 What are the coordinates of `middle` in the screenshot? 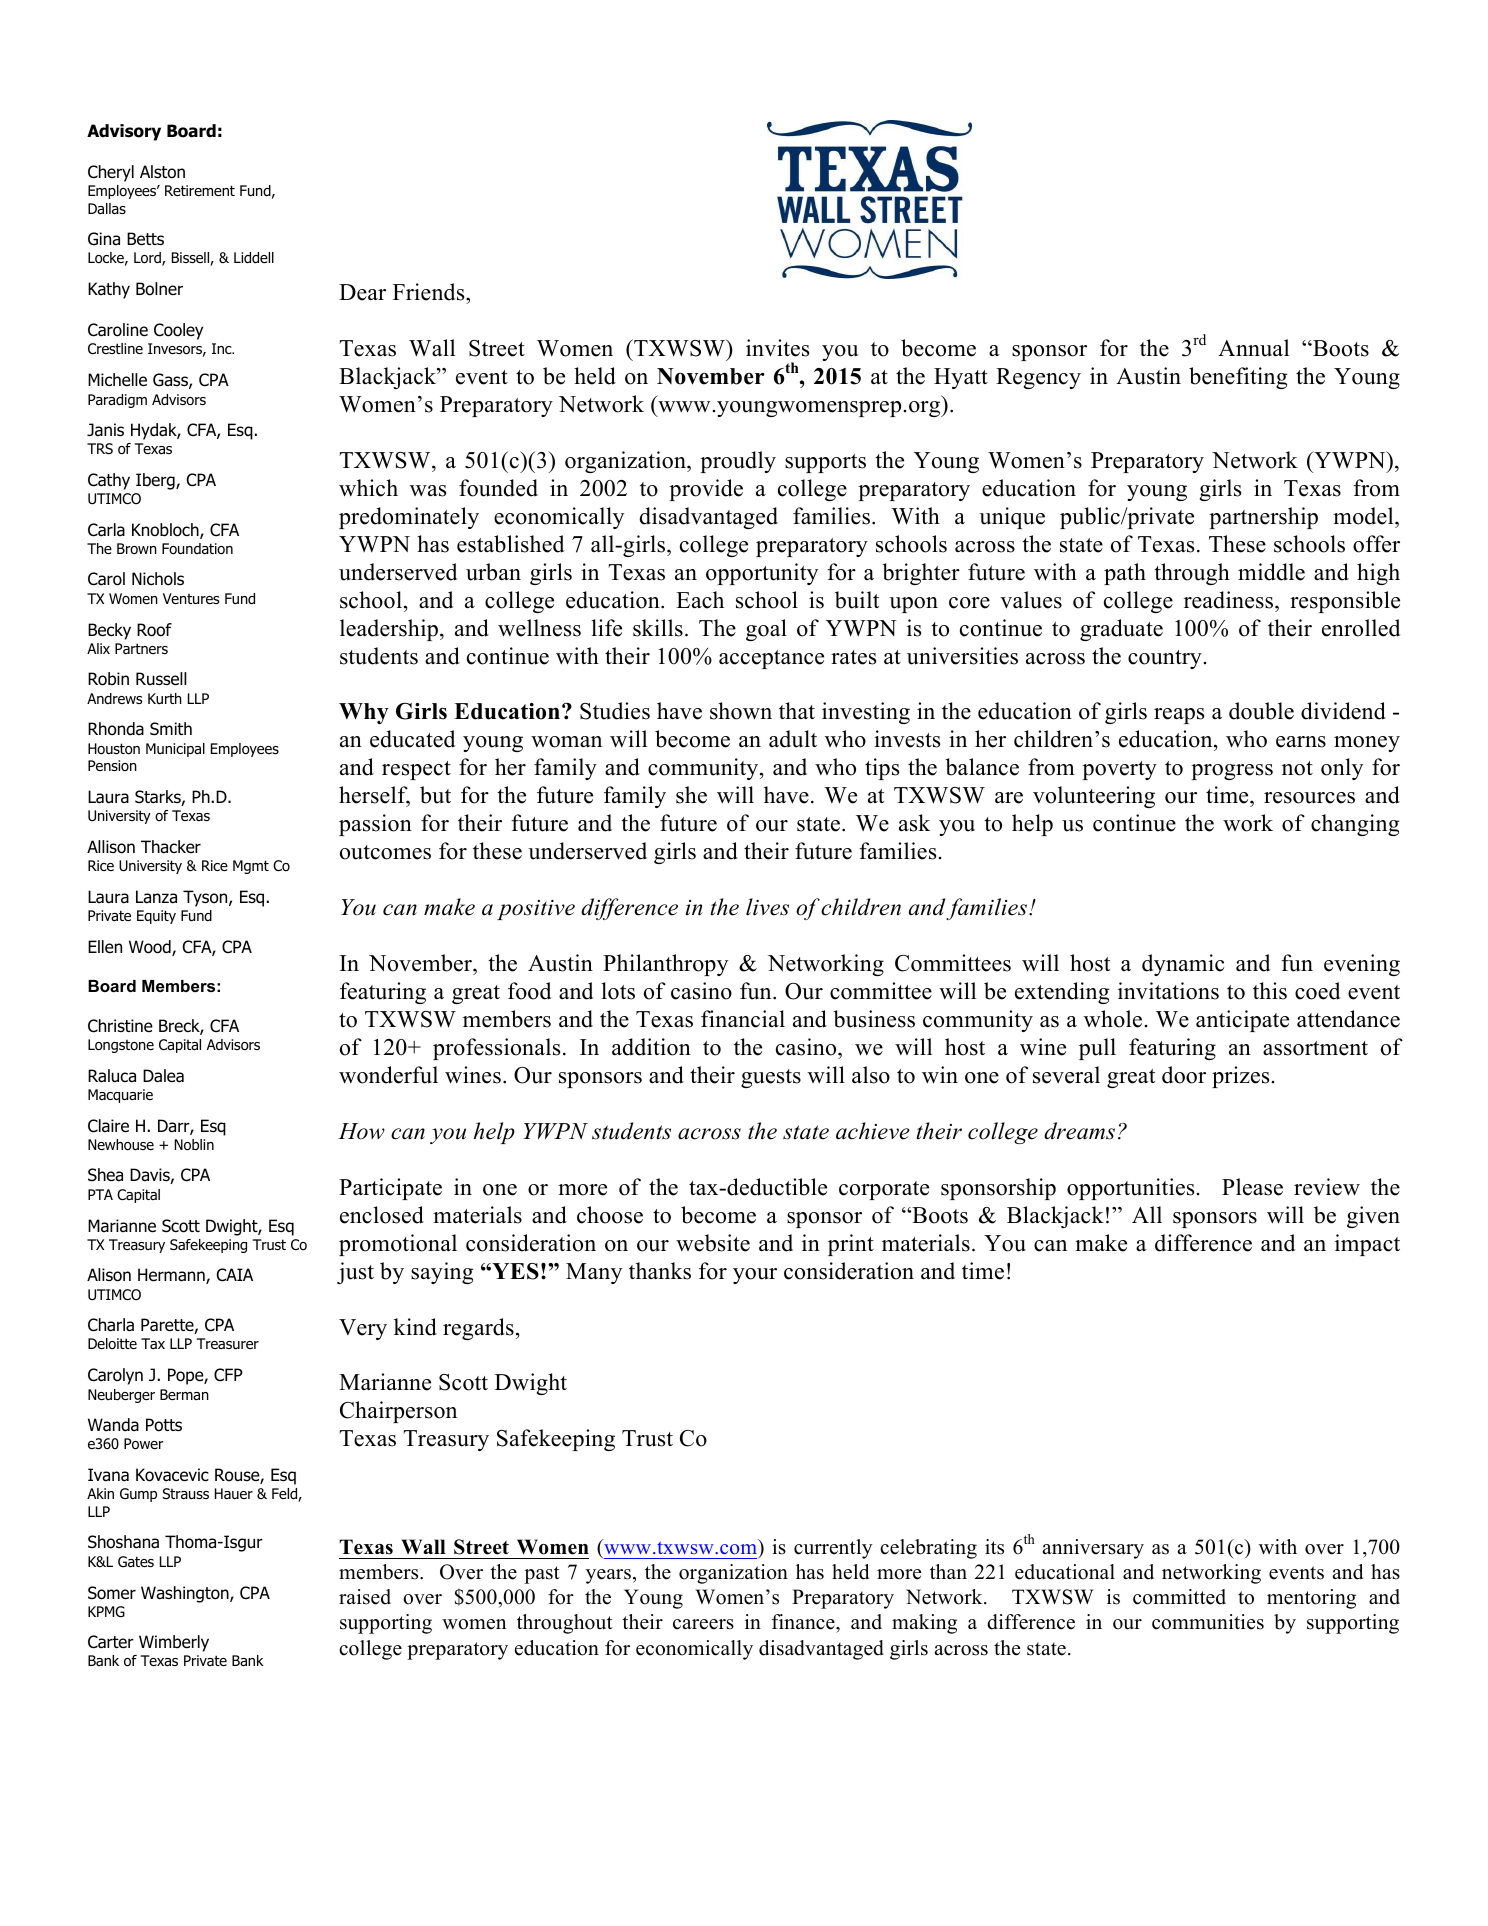 It's located at (1271, 572).
